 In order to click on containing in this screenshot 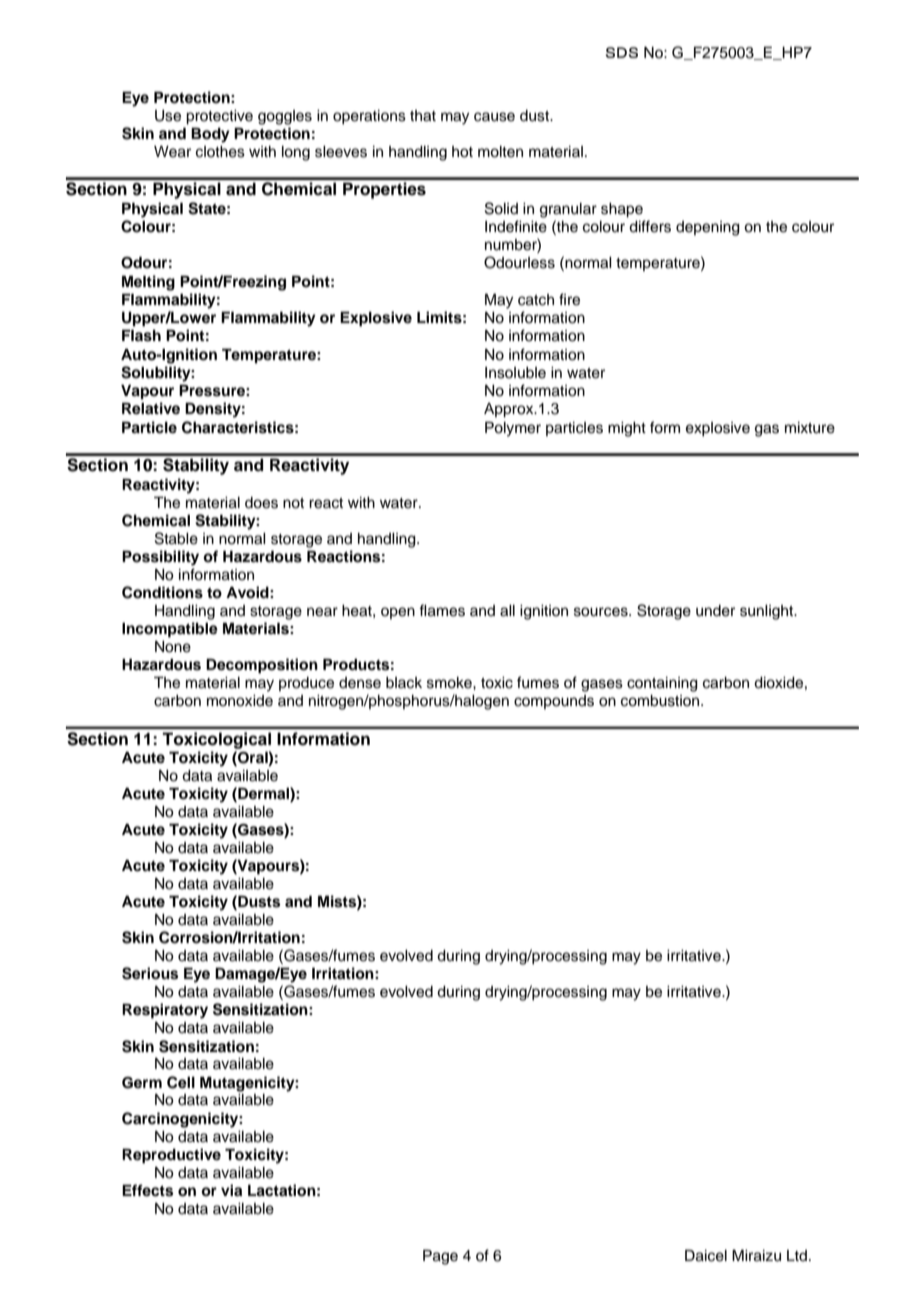, I will do `click(662, 684)`.
